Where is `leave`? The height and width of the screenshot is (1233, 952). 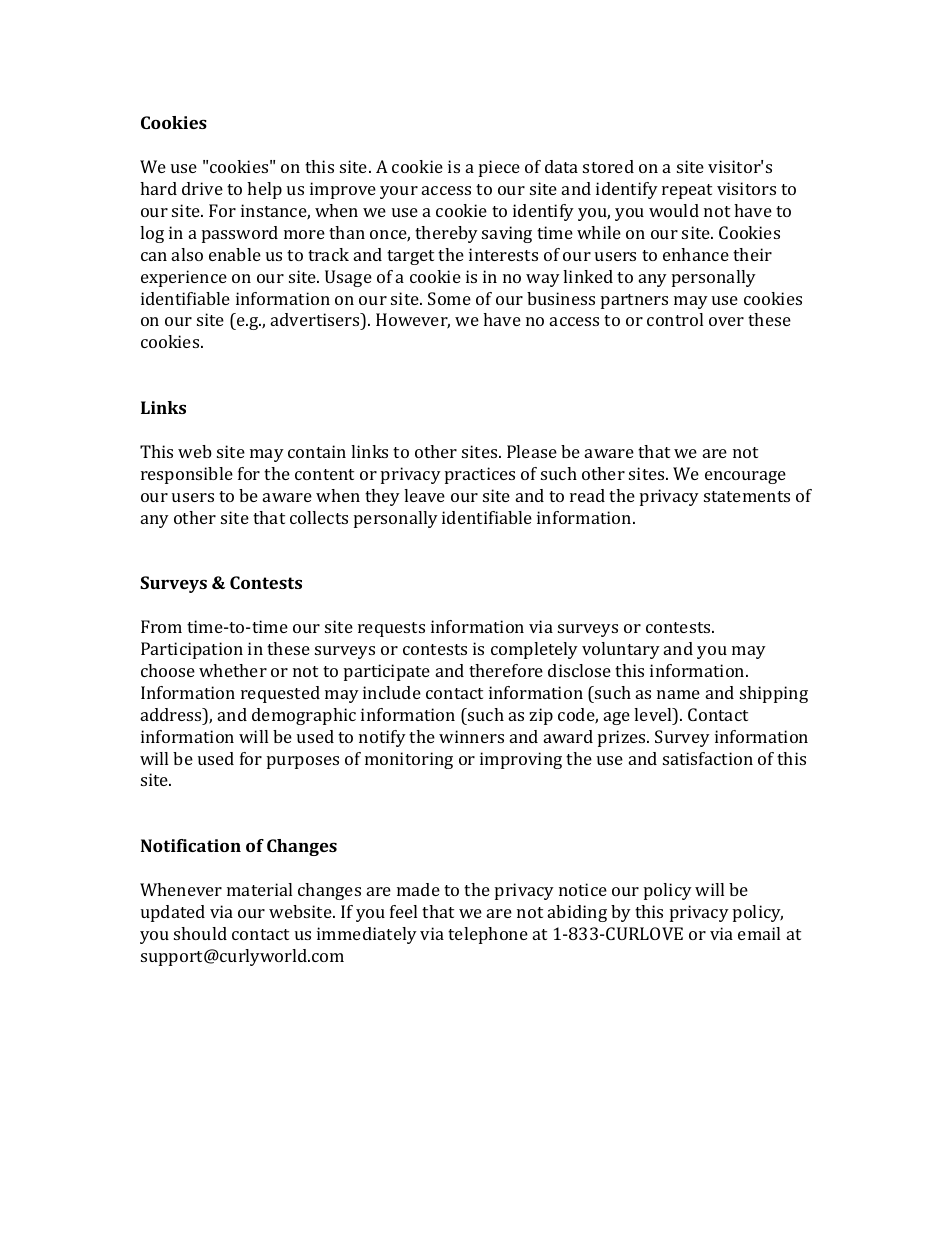 leave is located at coordinates (424, 495).
